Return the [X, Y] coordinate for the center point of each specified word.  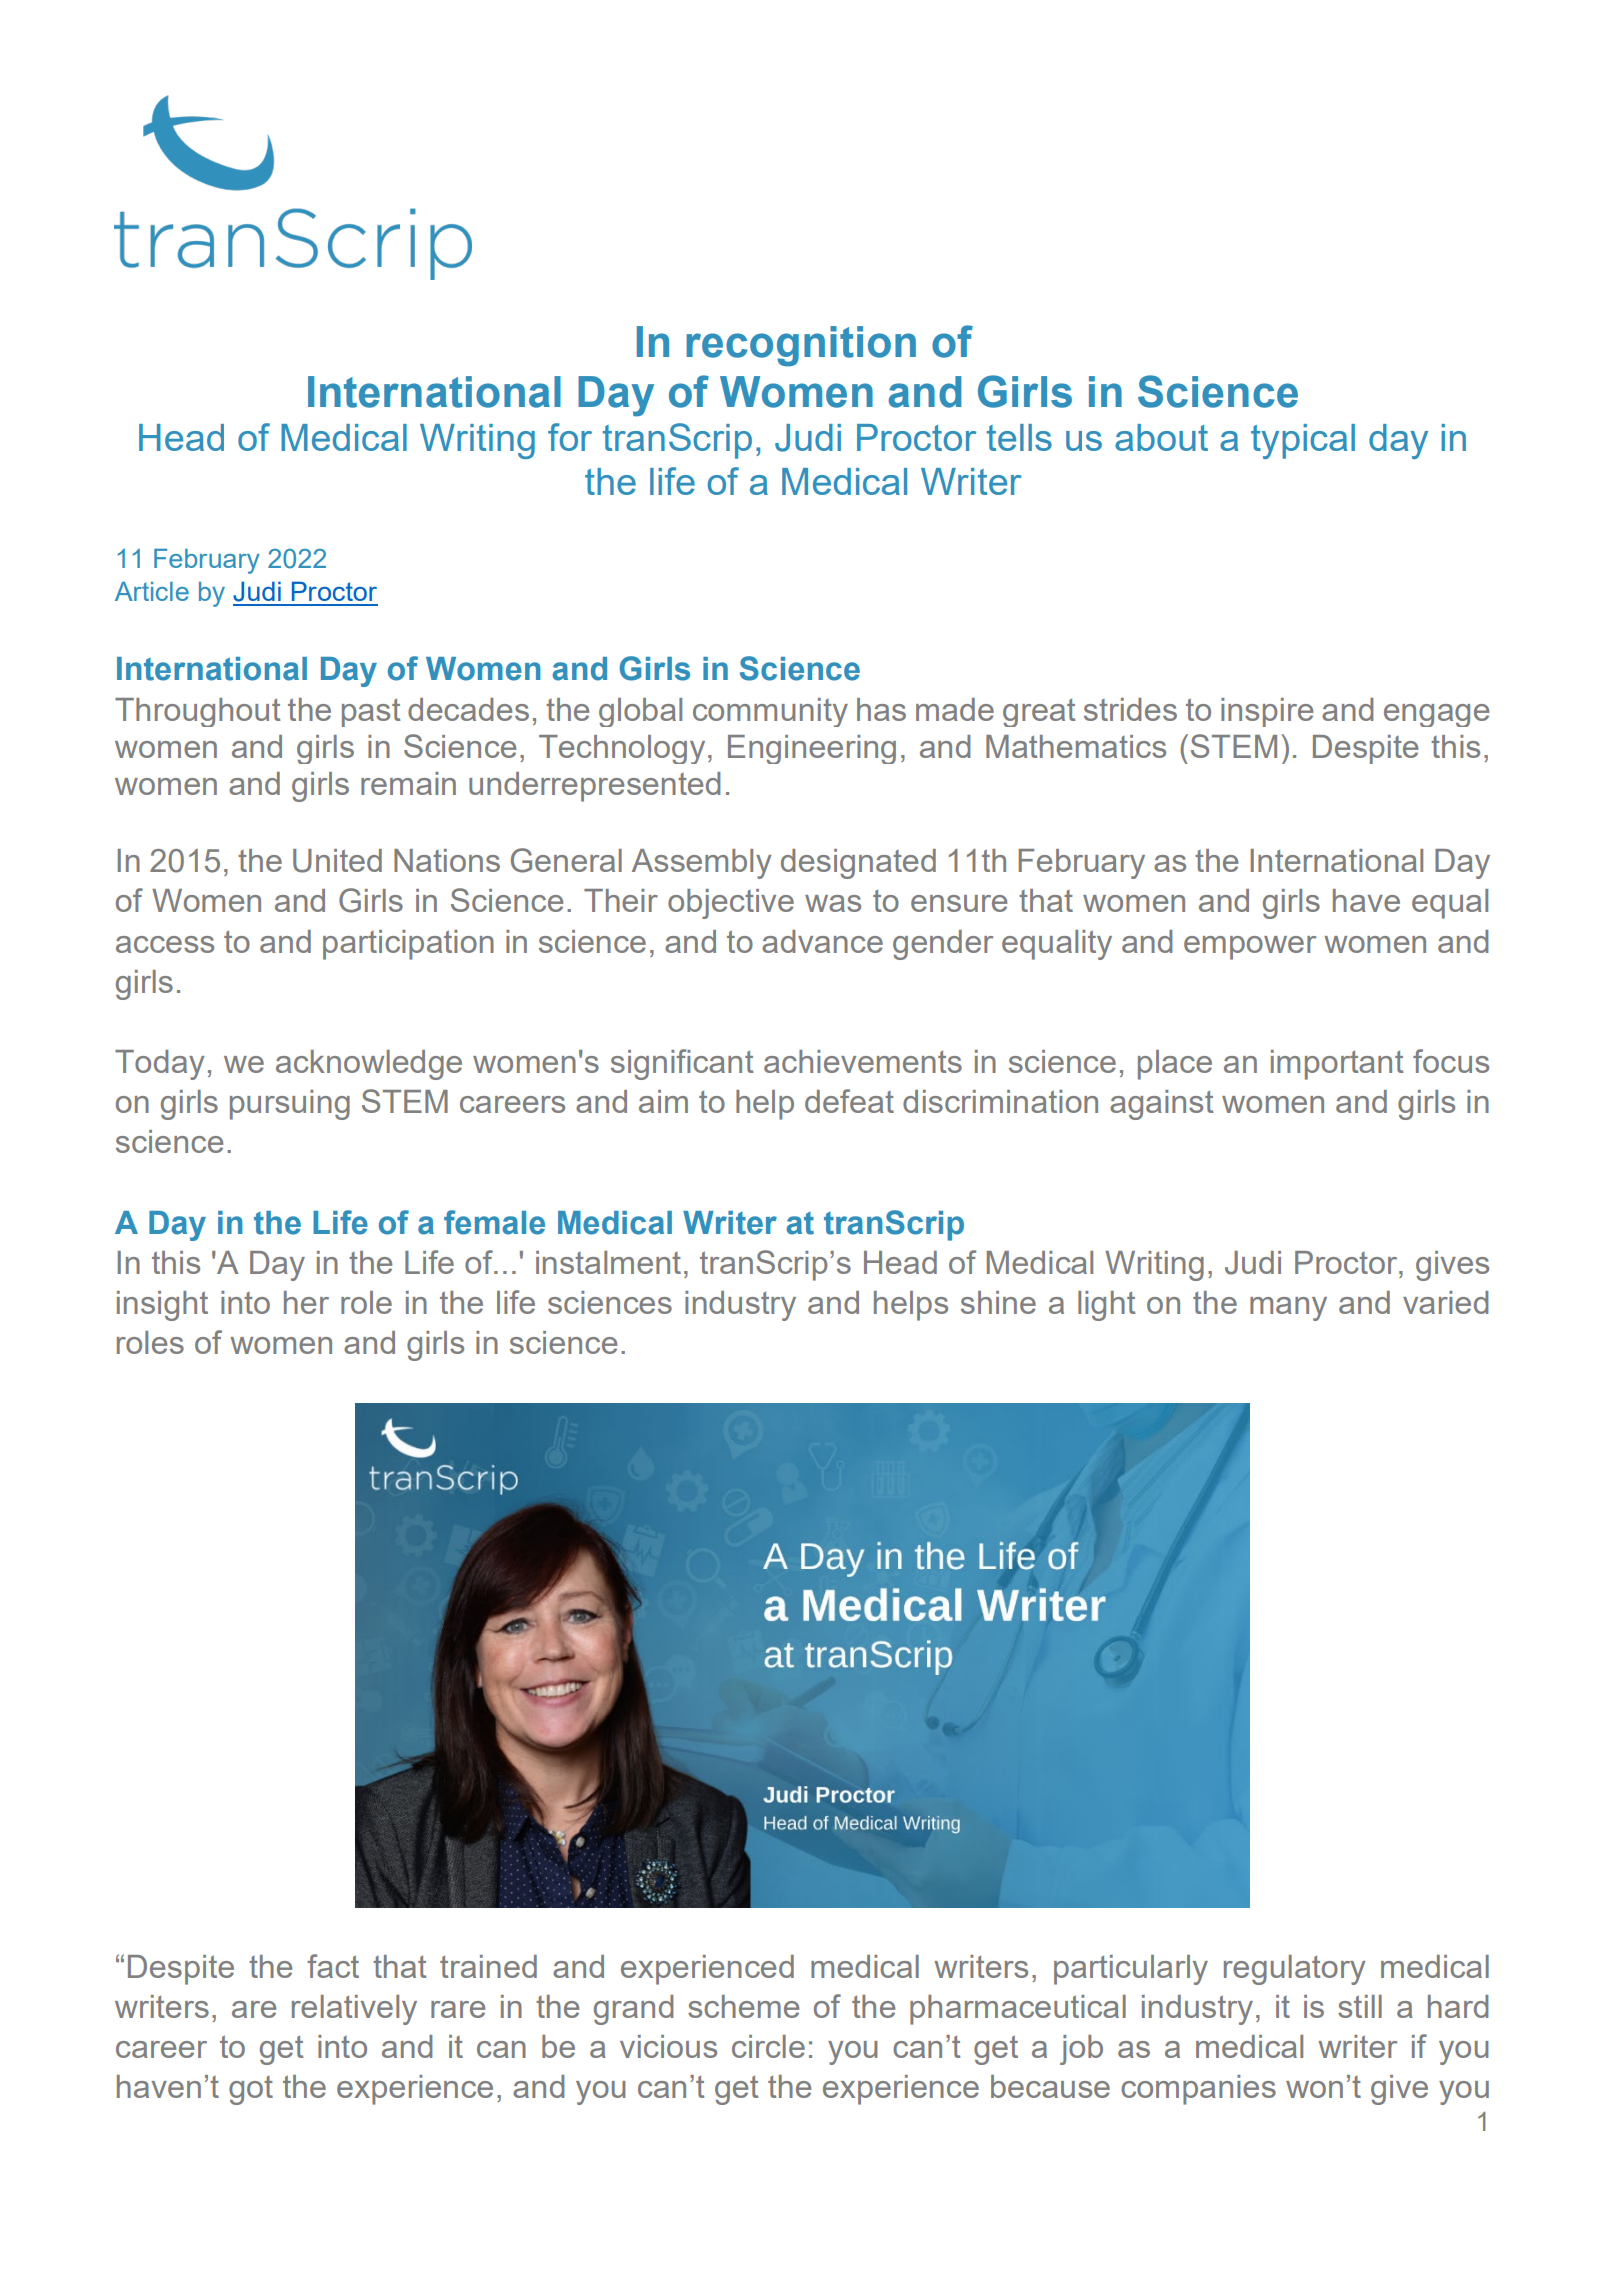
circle [768, 2046]
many [1288, 1309]
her [306, 1302]
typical [1303, 441]
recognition [801, 346]
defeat [849, 1101]
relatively [354, 2010]
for [570, 437]
